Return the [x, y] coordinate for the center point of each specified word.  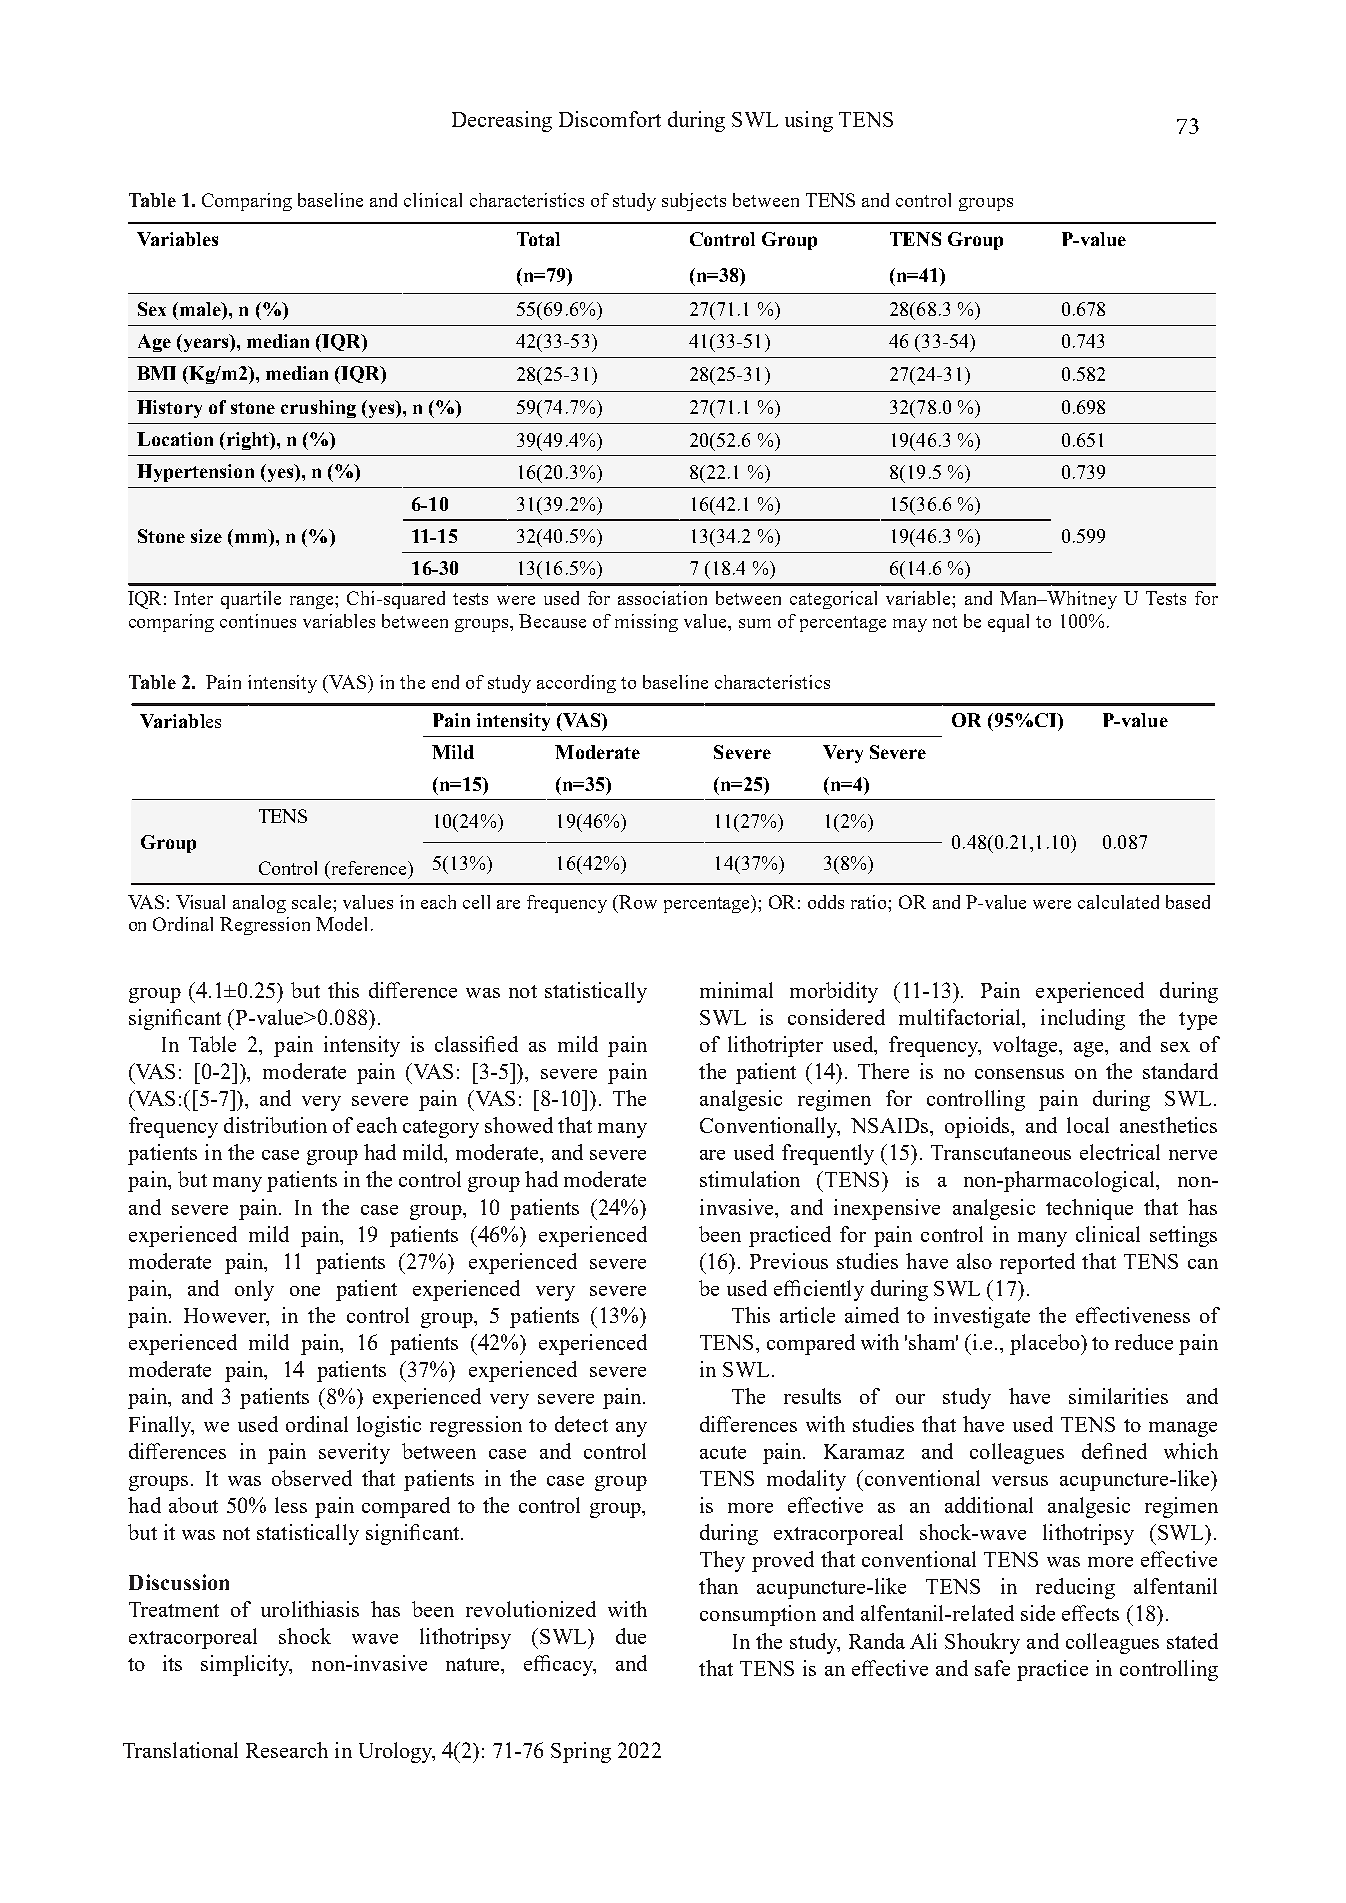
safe [992, 1668]
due [631, 1636]
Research [287, 1750]
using [809, 121]
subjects [694, 202]
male [201, 309]
